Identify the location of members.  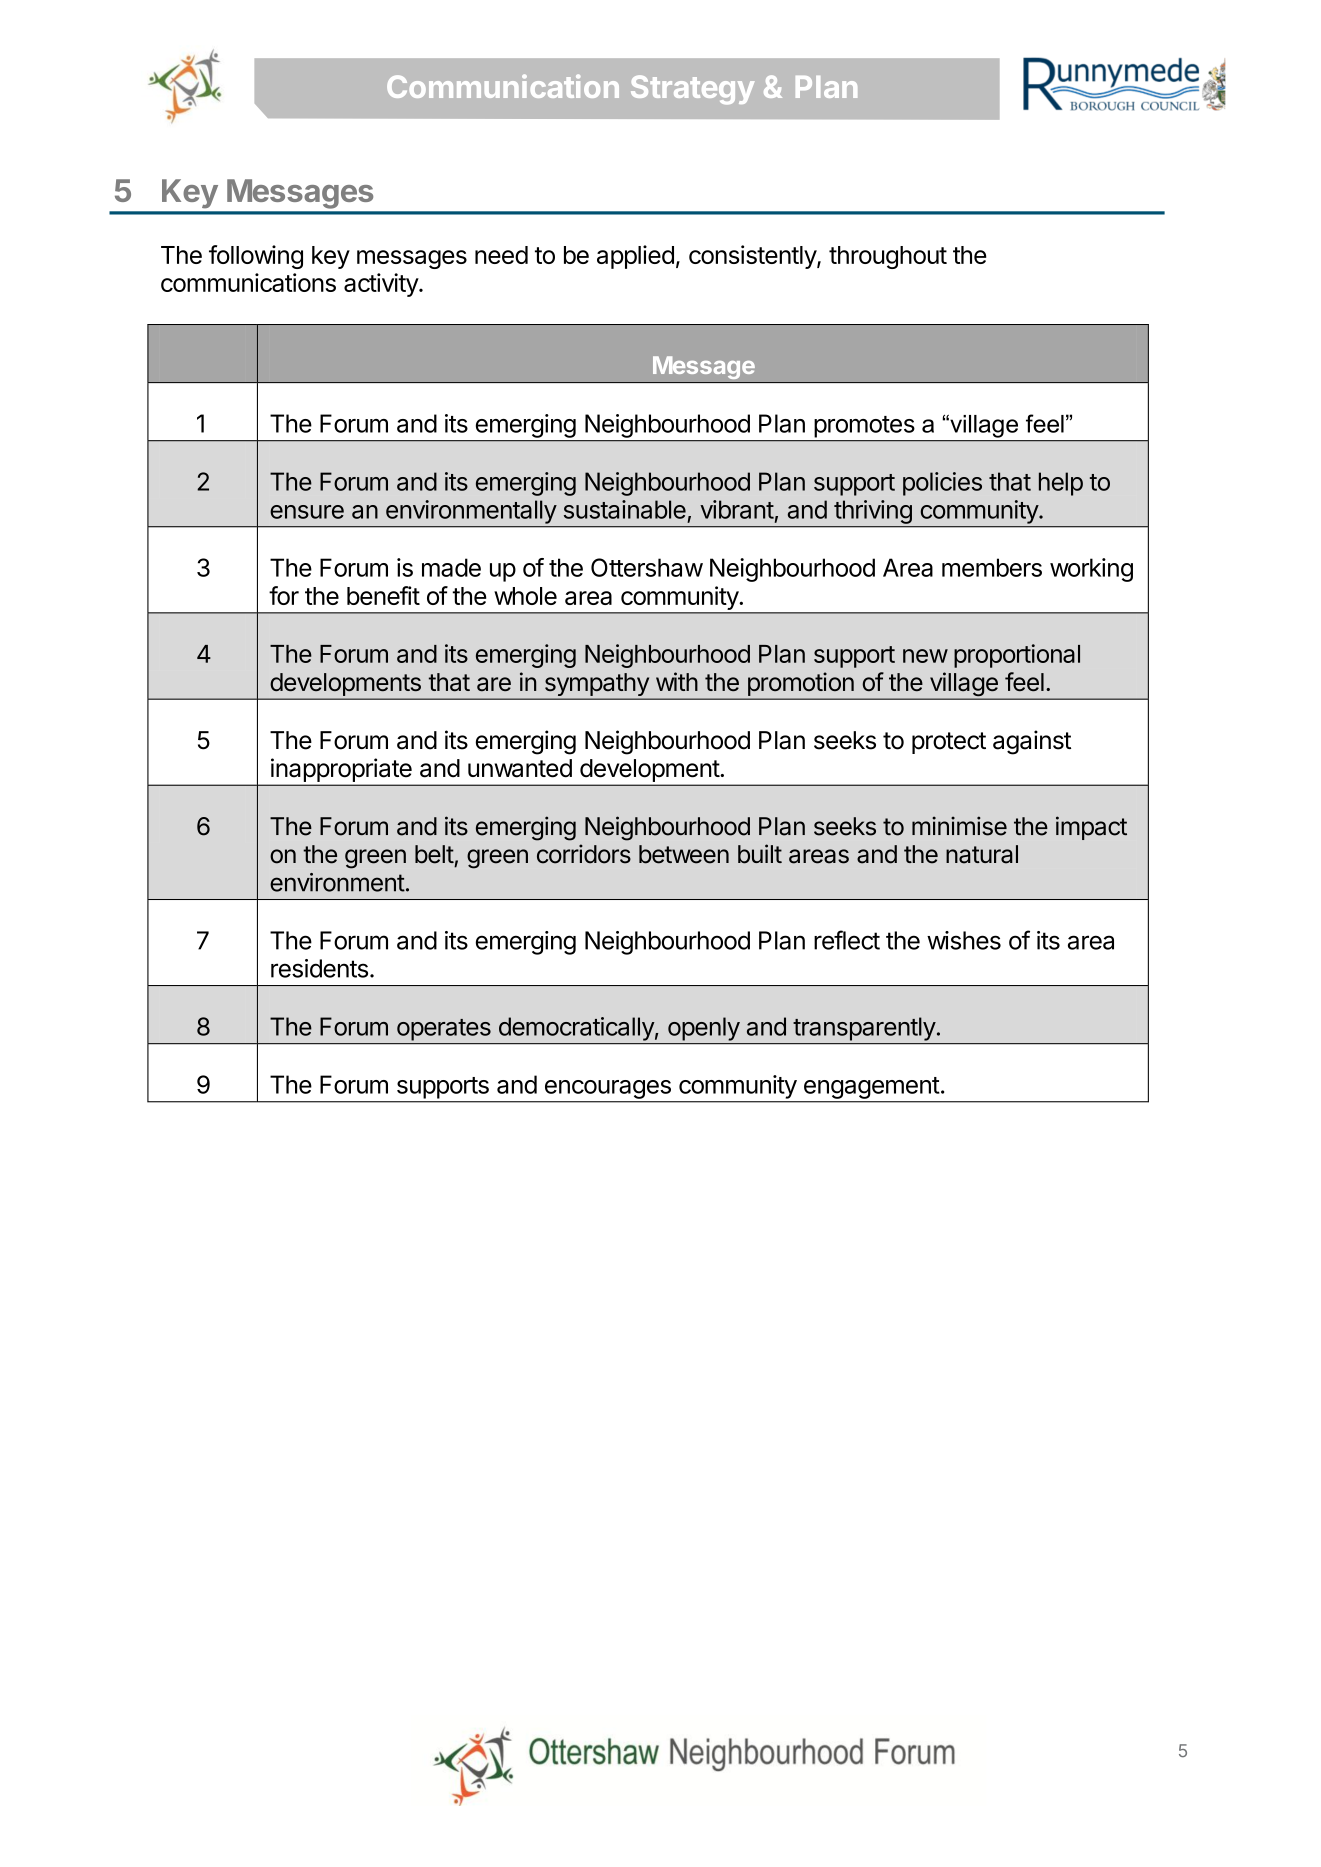
(992, 567).
